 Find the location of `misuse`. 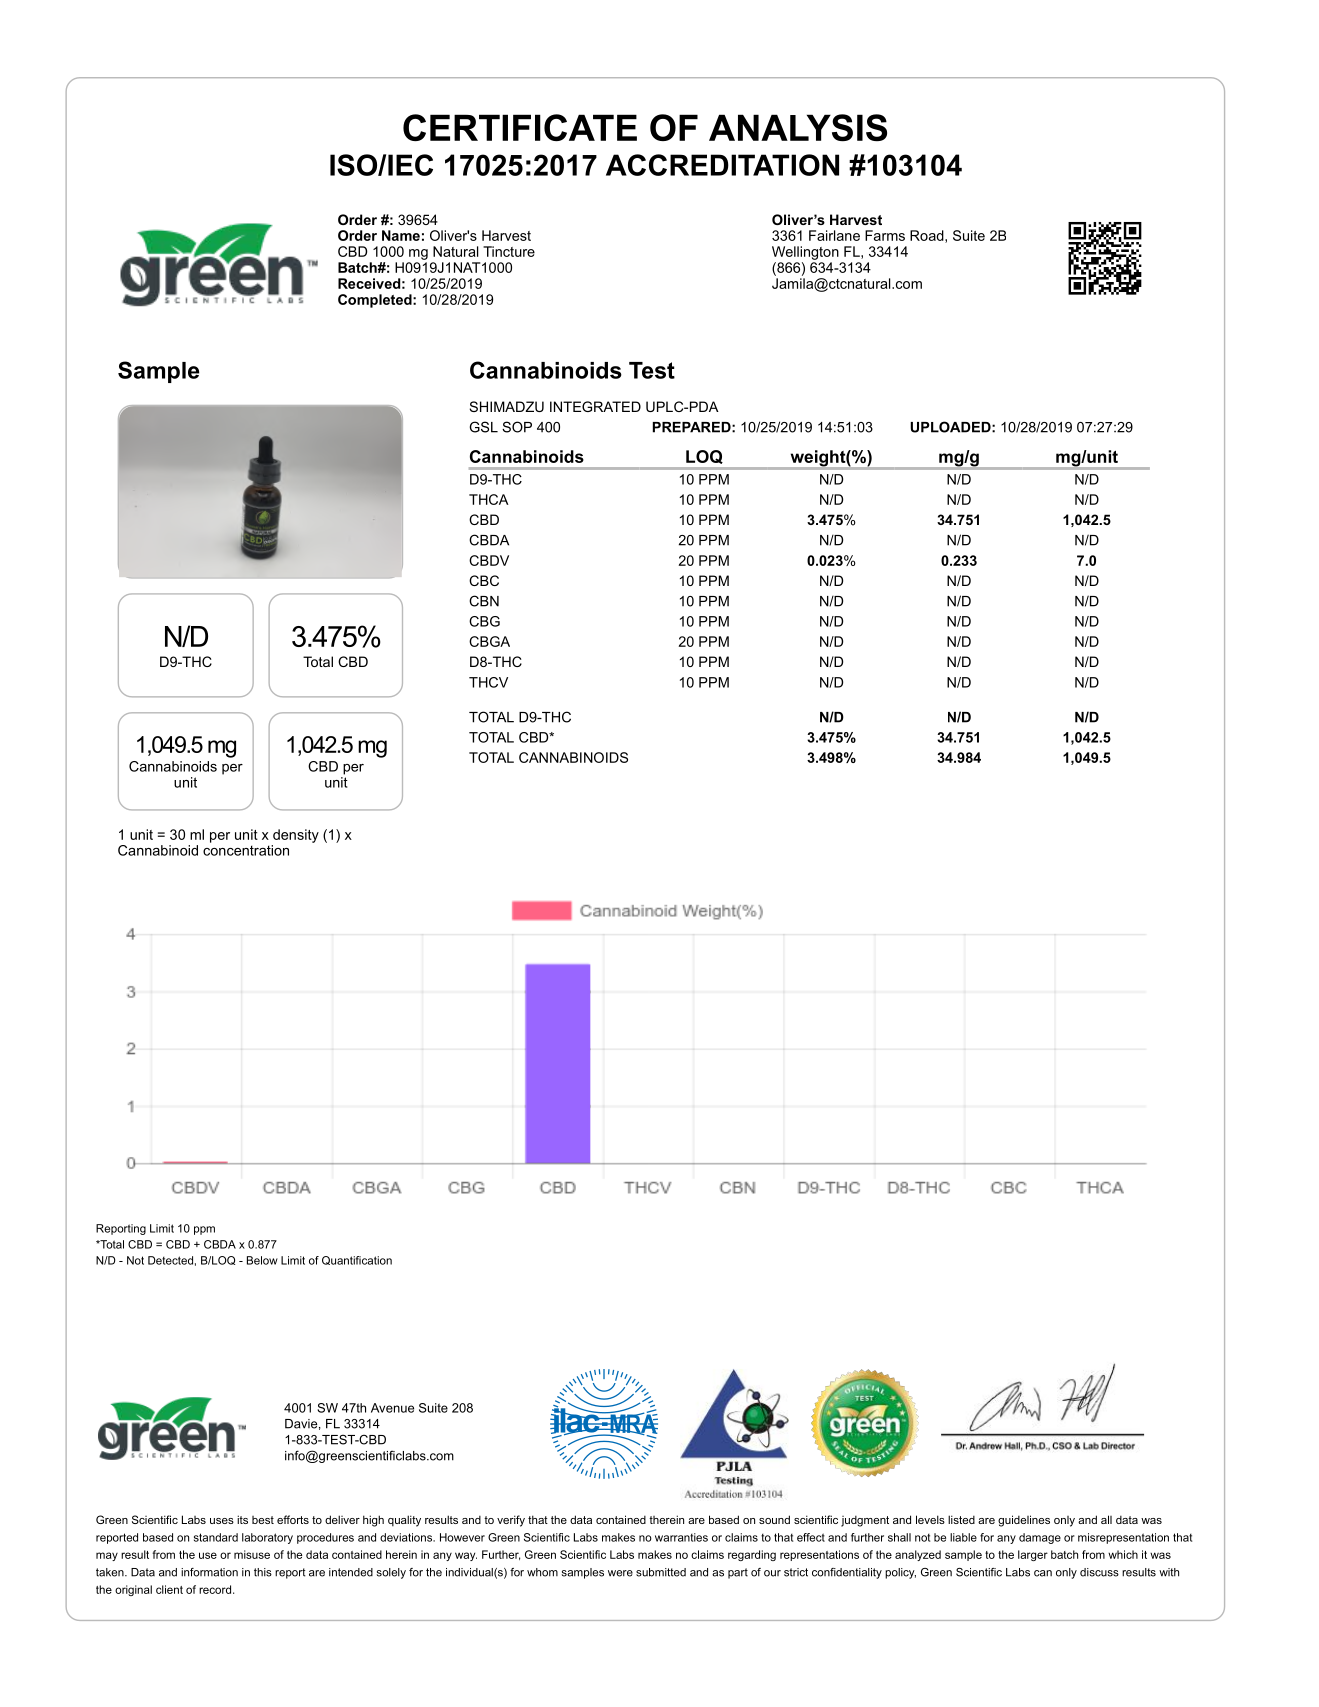

misuse is located at coordinates (252, 1554).
